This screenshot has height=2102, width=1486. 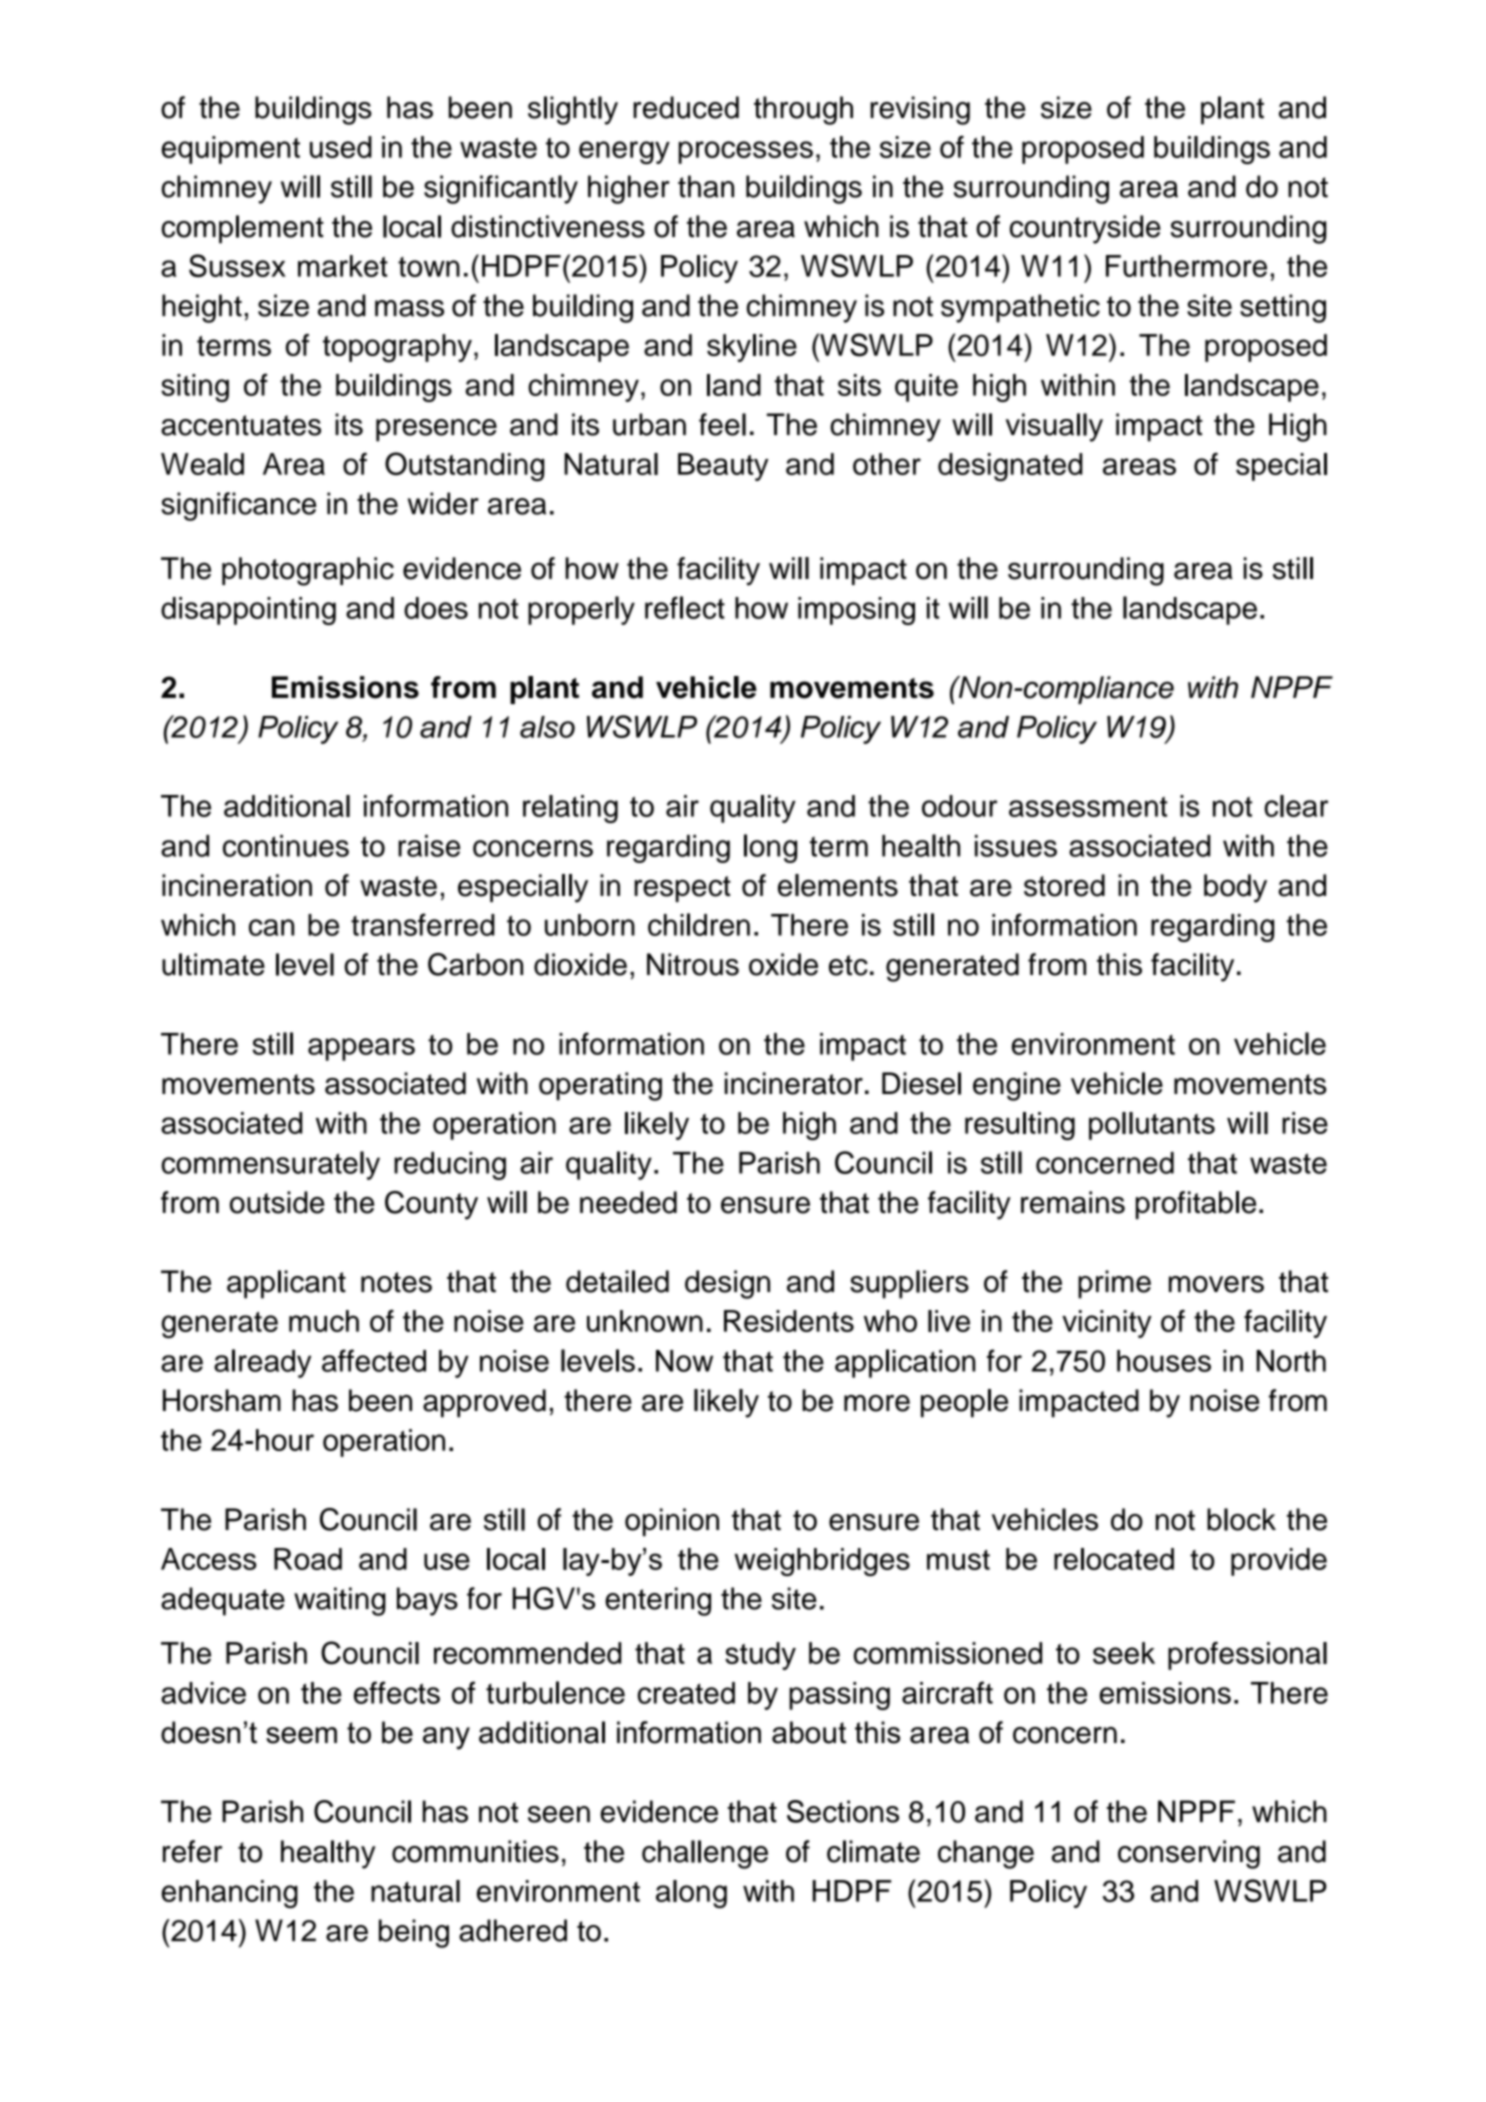 What do you see at coordinates (705, 1854) in the screenshot?
I see `challenge` at bounding box center [705, 1854].
